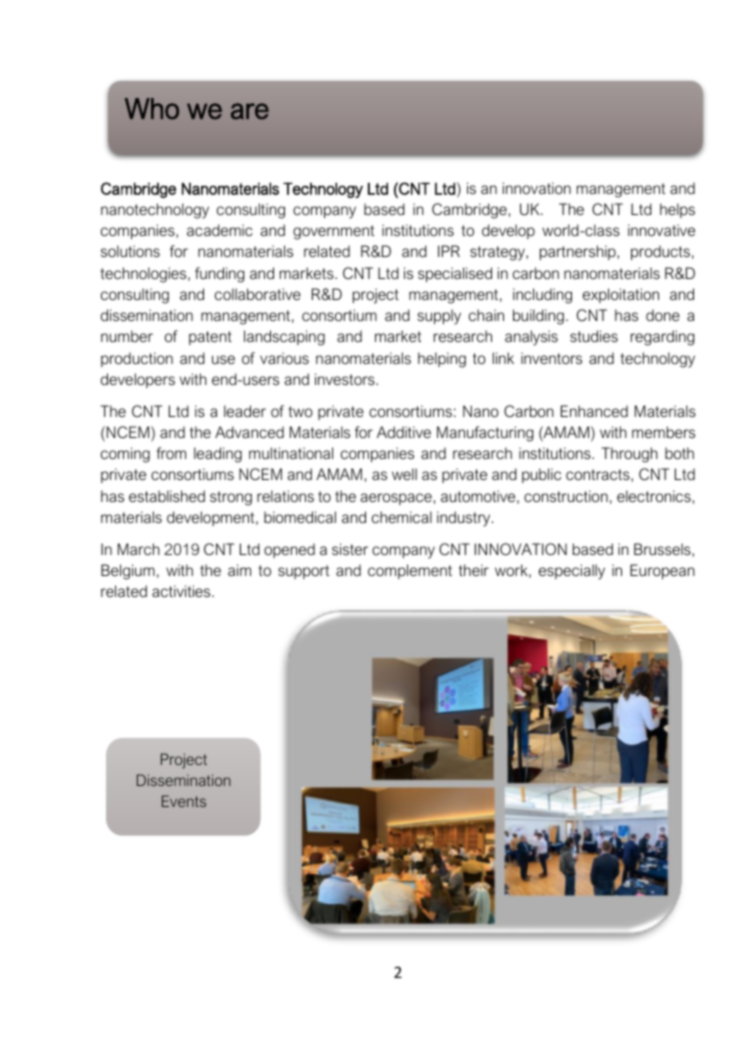  I want to click on especially, so click(572, 572).
